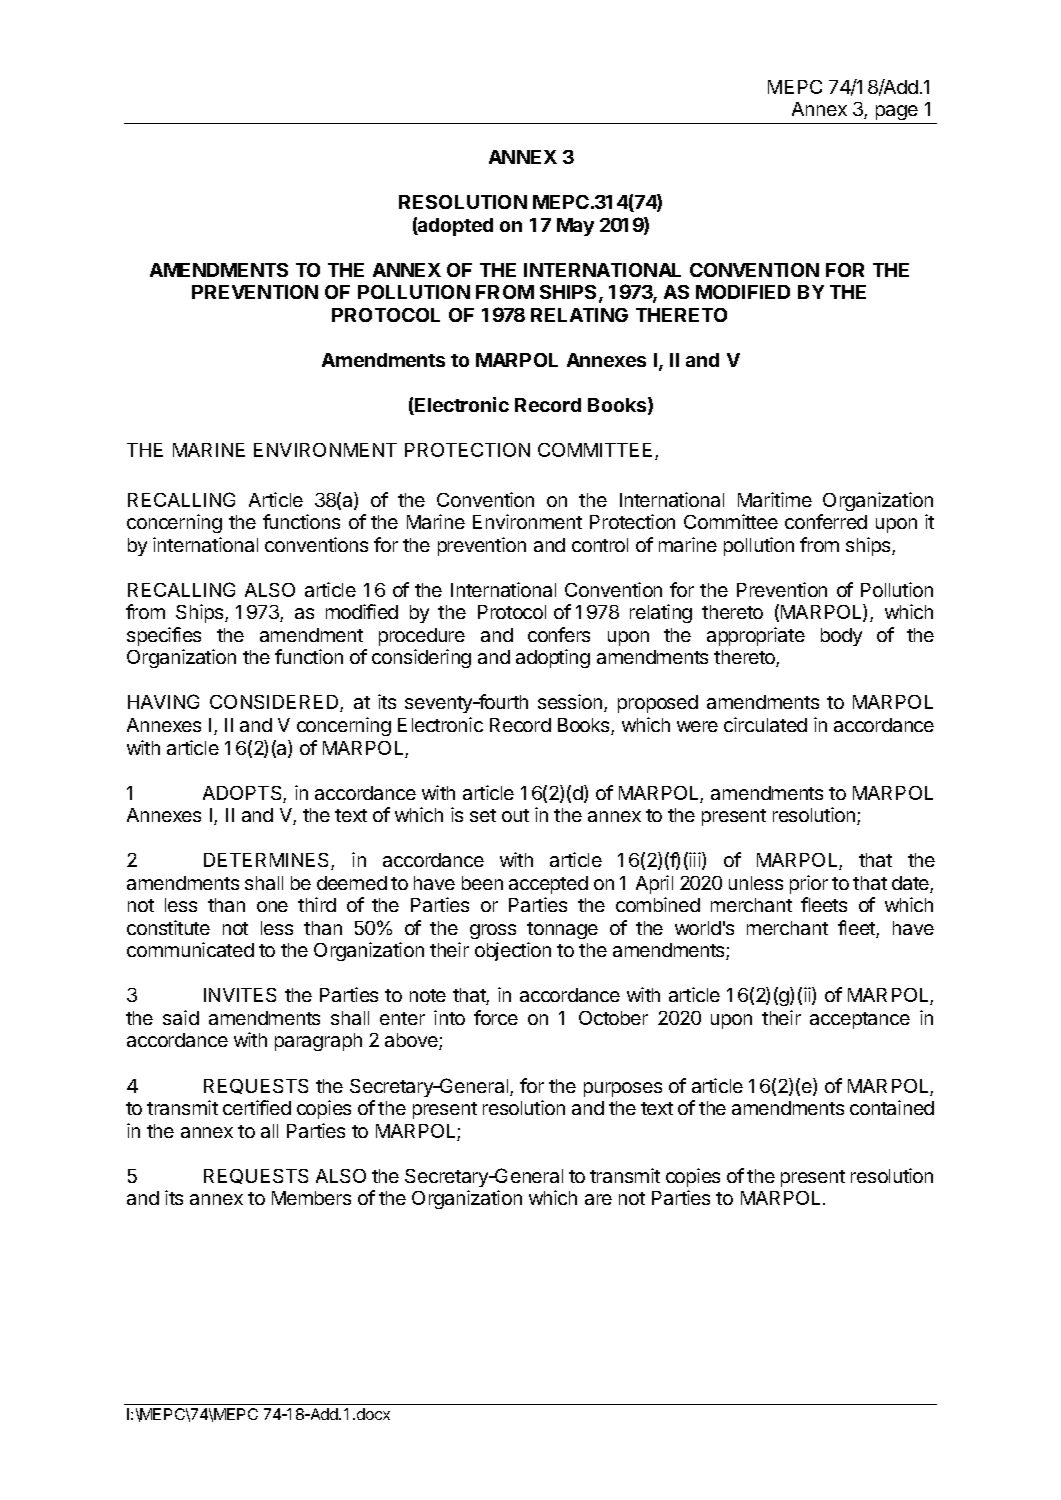 This screenshot has height=1500, width=1061. Describe the element at coordinates (892, 1107) in the screenshot. I see `contained` at that location.
